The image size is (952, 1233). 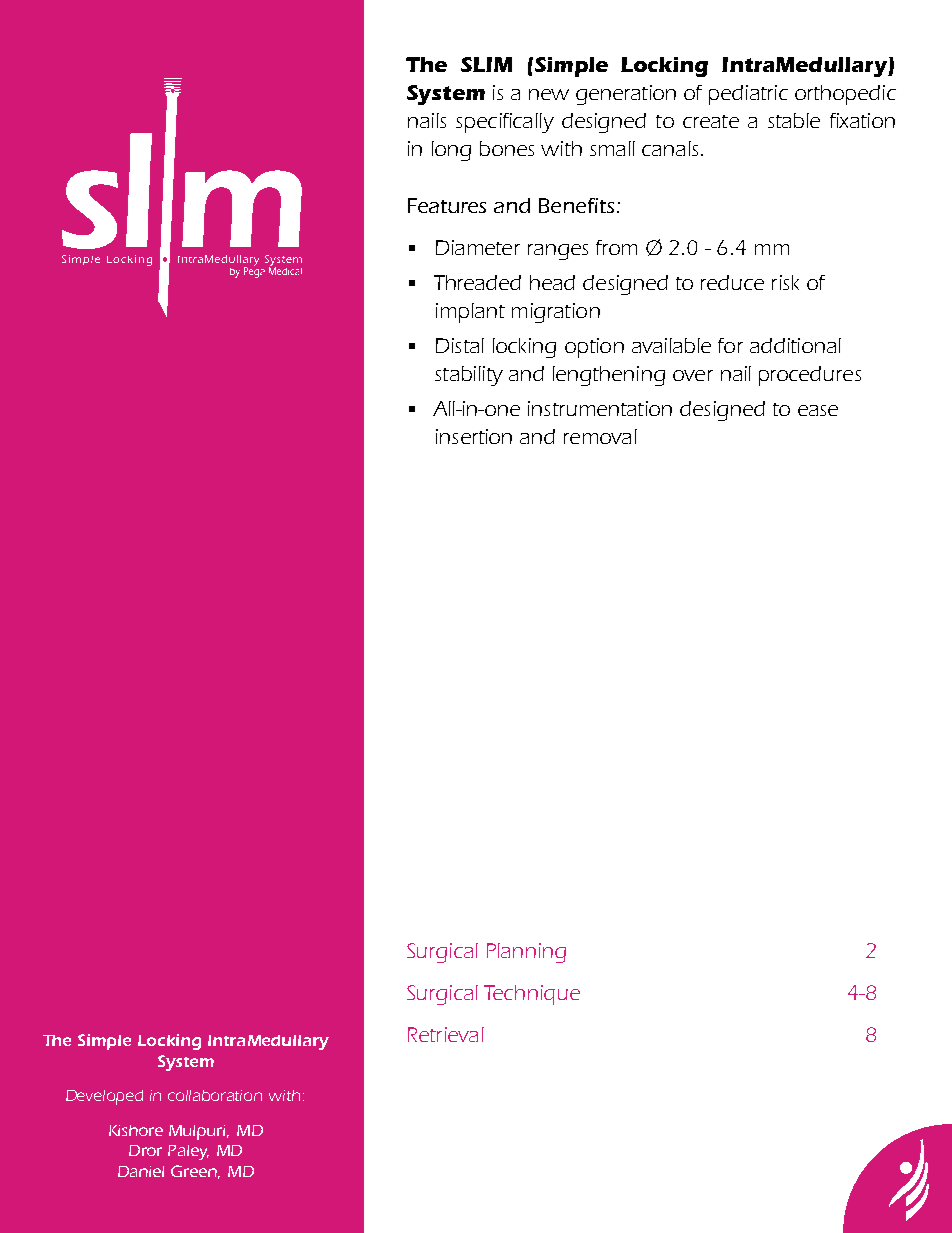 I want to click on Paley, so click(x=188, y=1152).
